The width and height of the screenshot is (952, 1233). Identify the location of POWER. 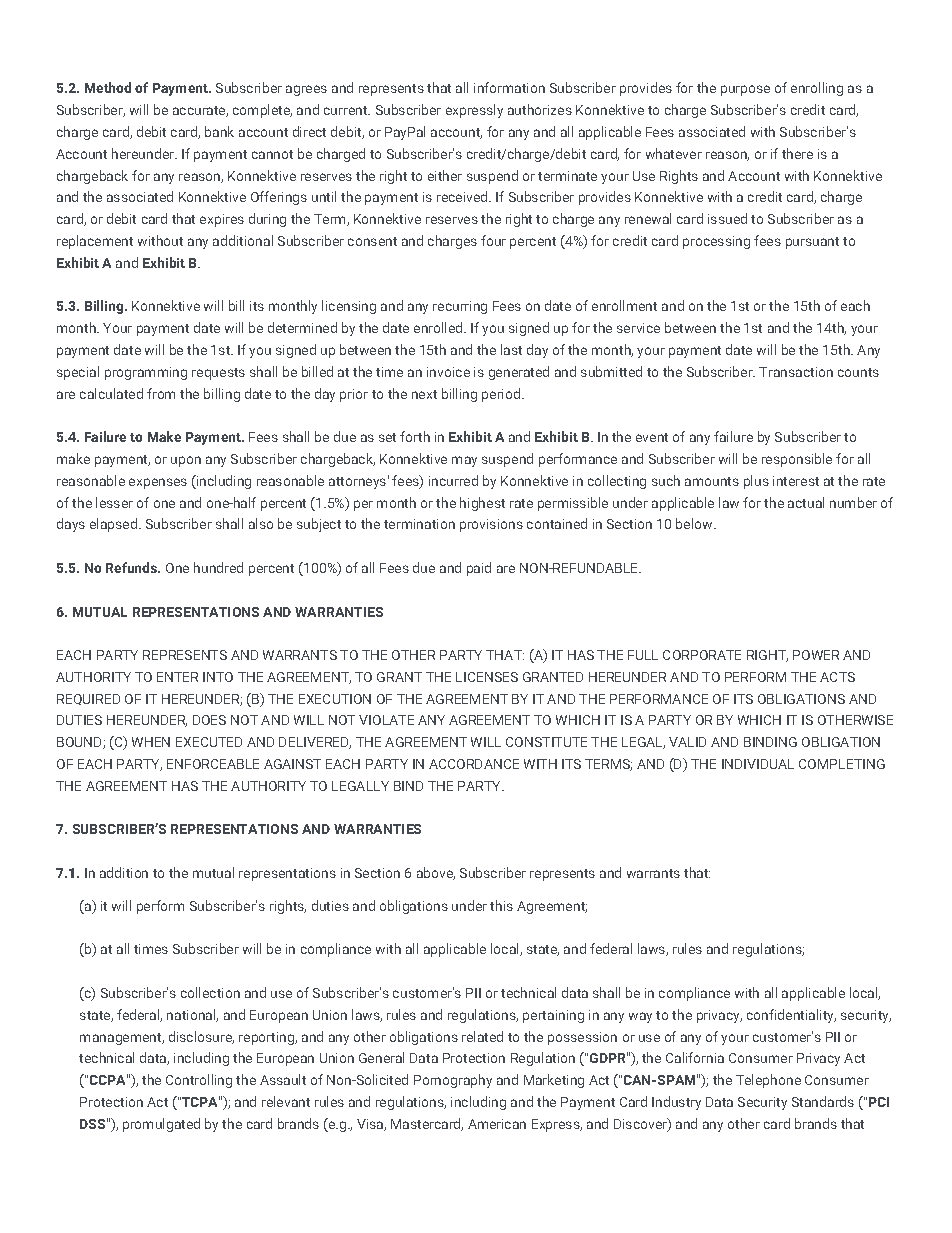
(816, 655).
